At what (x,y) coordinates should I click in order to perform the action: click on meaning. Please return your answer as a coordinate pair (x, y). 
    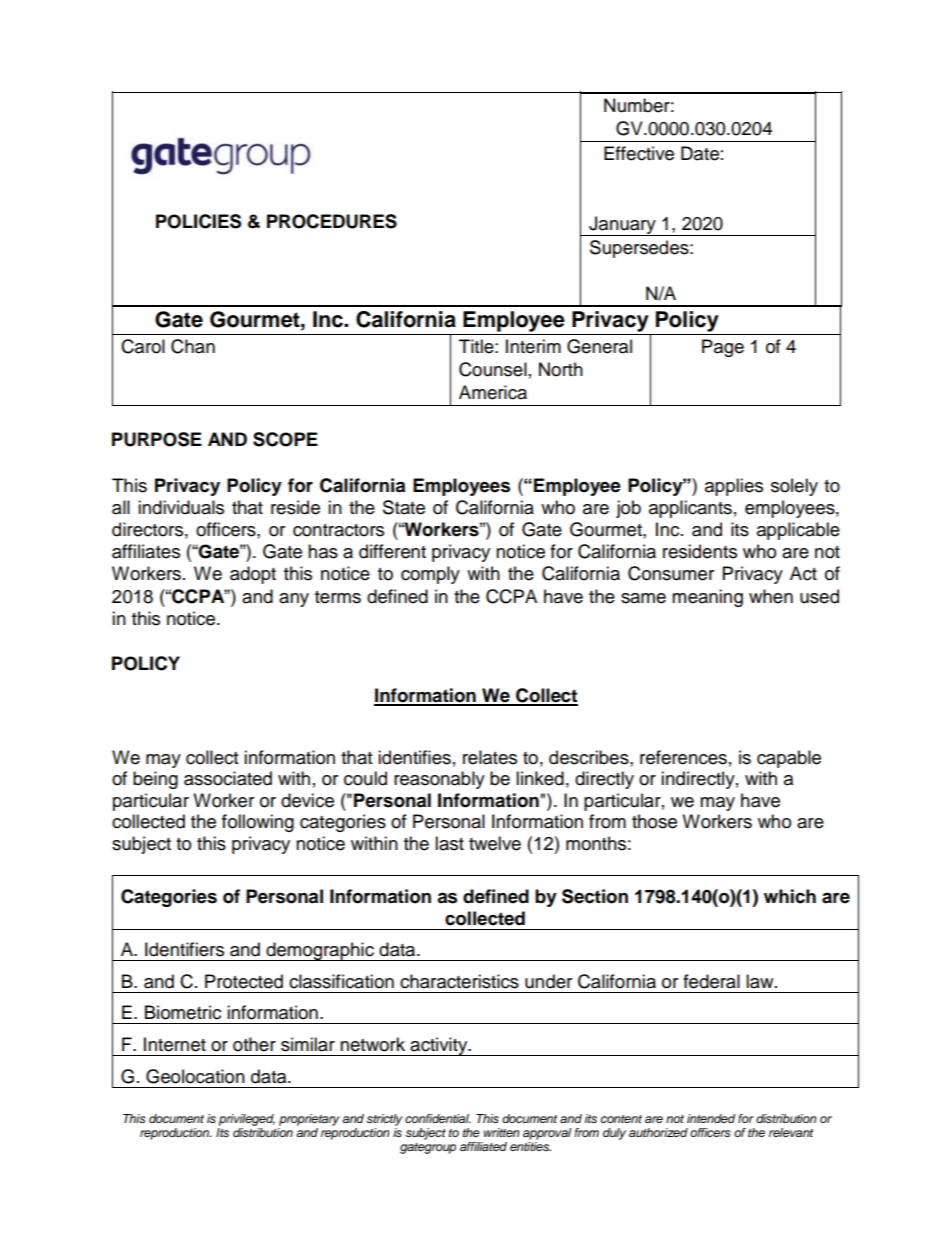
    Looking at the image, I should click on (707, 598).
